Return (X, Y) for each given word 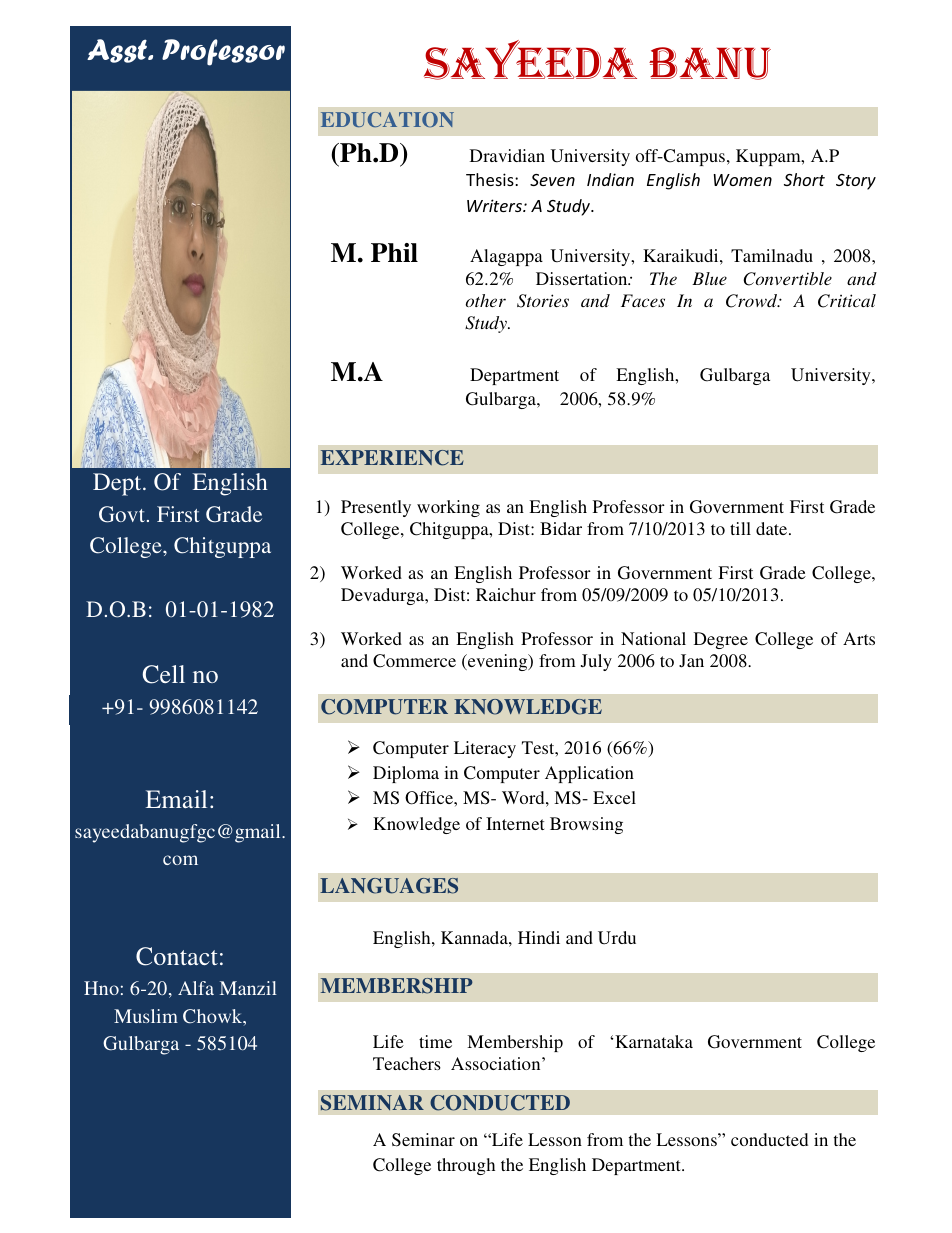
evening (498, 662)
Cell (164, 674)
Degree (721, 640)
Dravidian (507, 155)
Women (742, 180)
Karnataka (654, 1041)
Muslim (146, 1016)
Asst (118, 51)
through (466, 1166)
